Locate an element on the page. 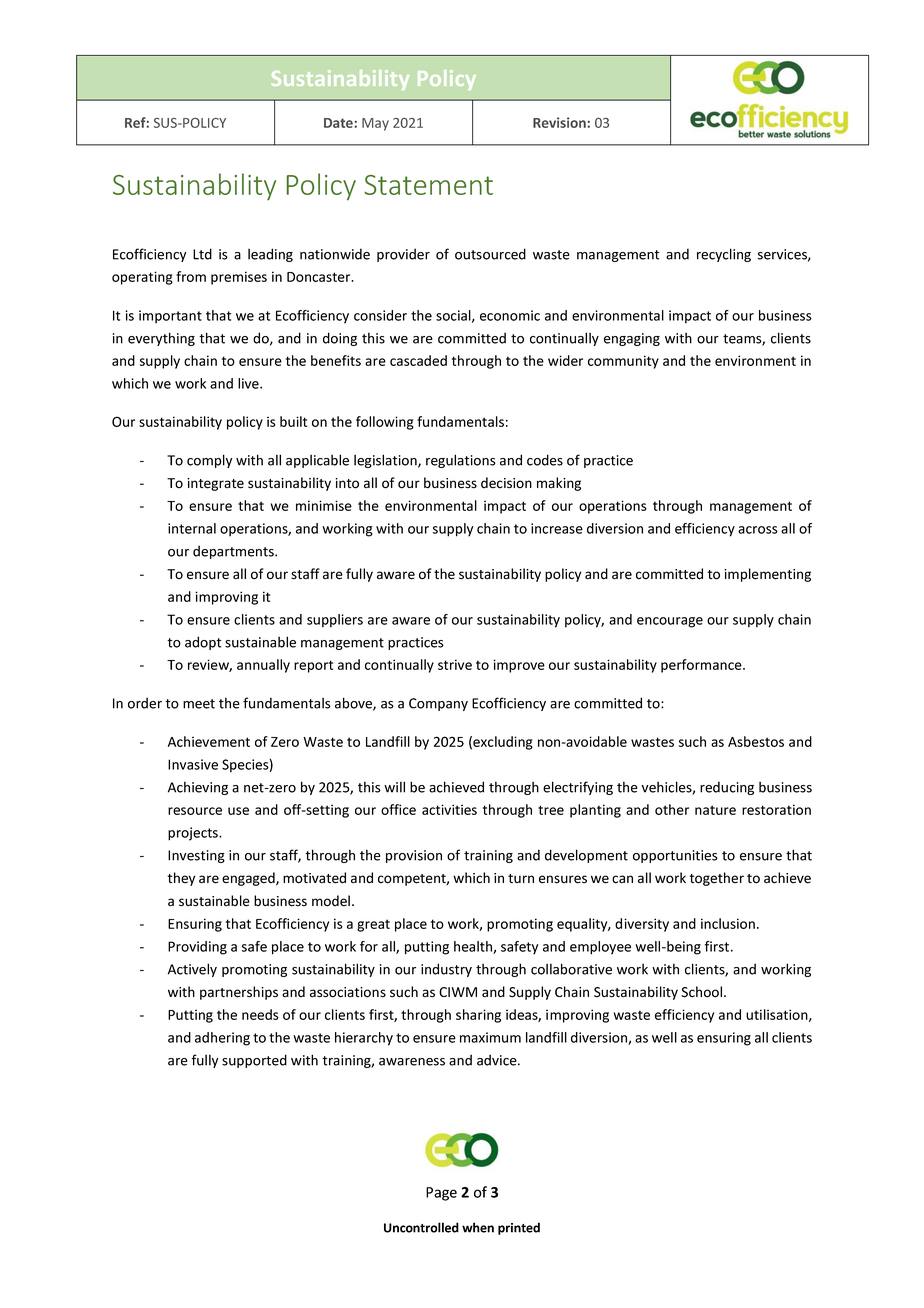 The width and height of the page is (924, 1308). Statement is located at coordinates (428, 185).
